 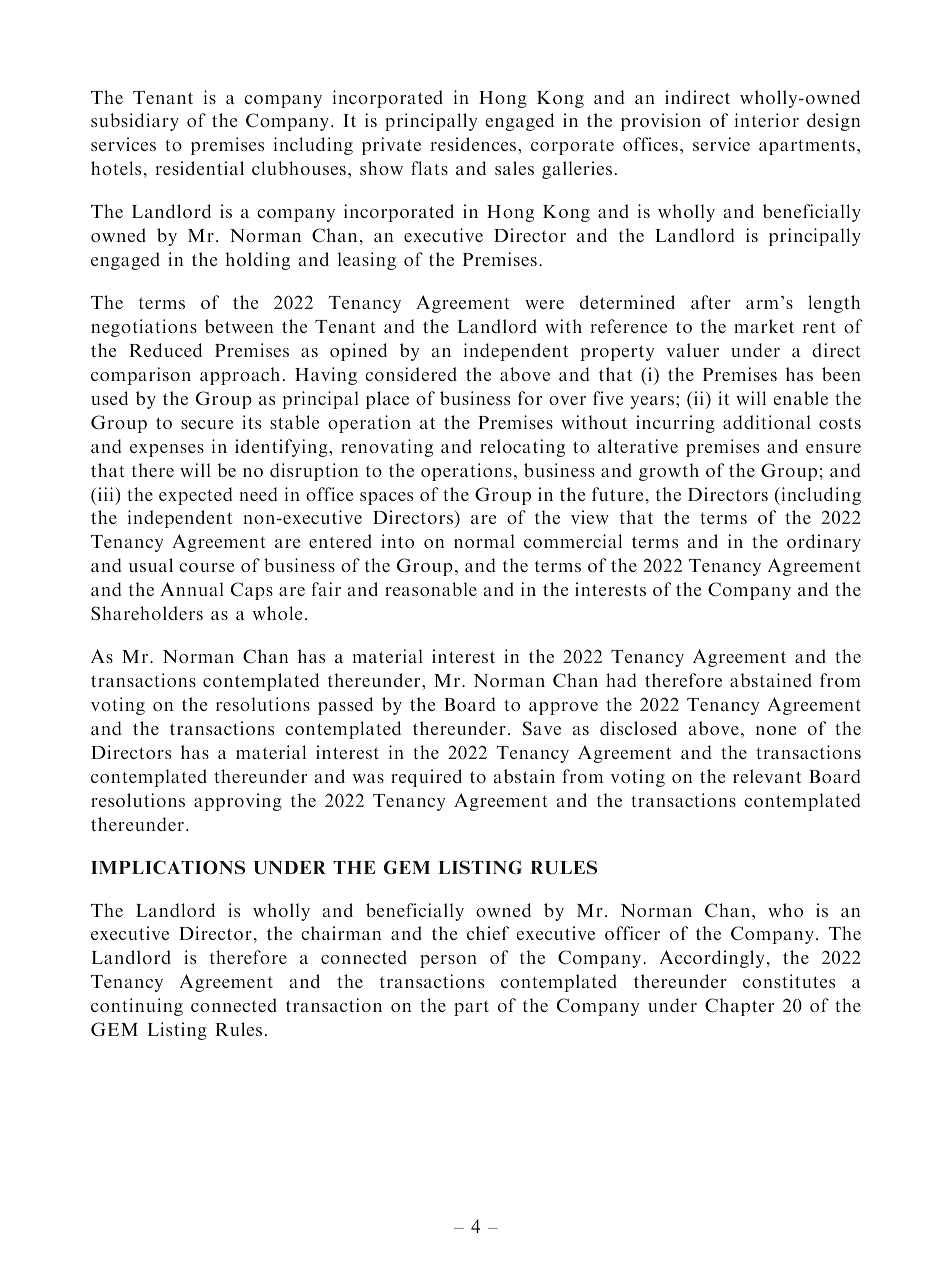 I want to click on relevant, so click(x=767, y=776).
